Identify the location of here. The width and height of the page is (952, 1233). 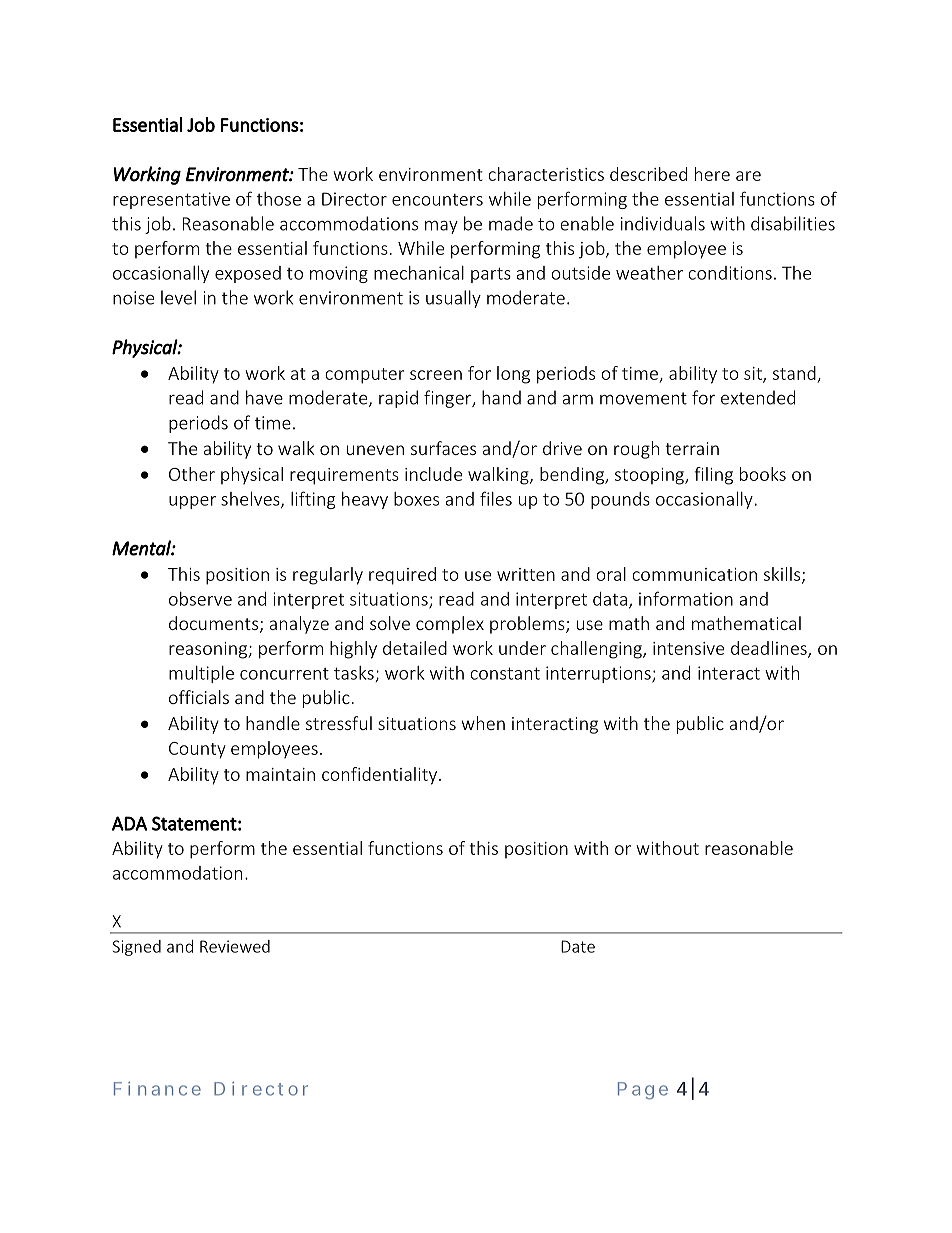
(712, 174).
